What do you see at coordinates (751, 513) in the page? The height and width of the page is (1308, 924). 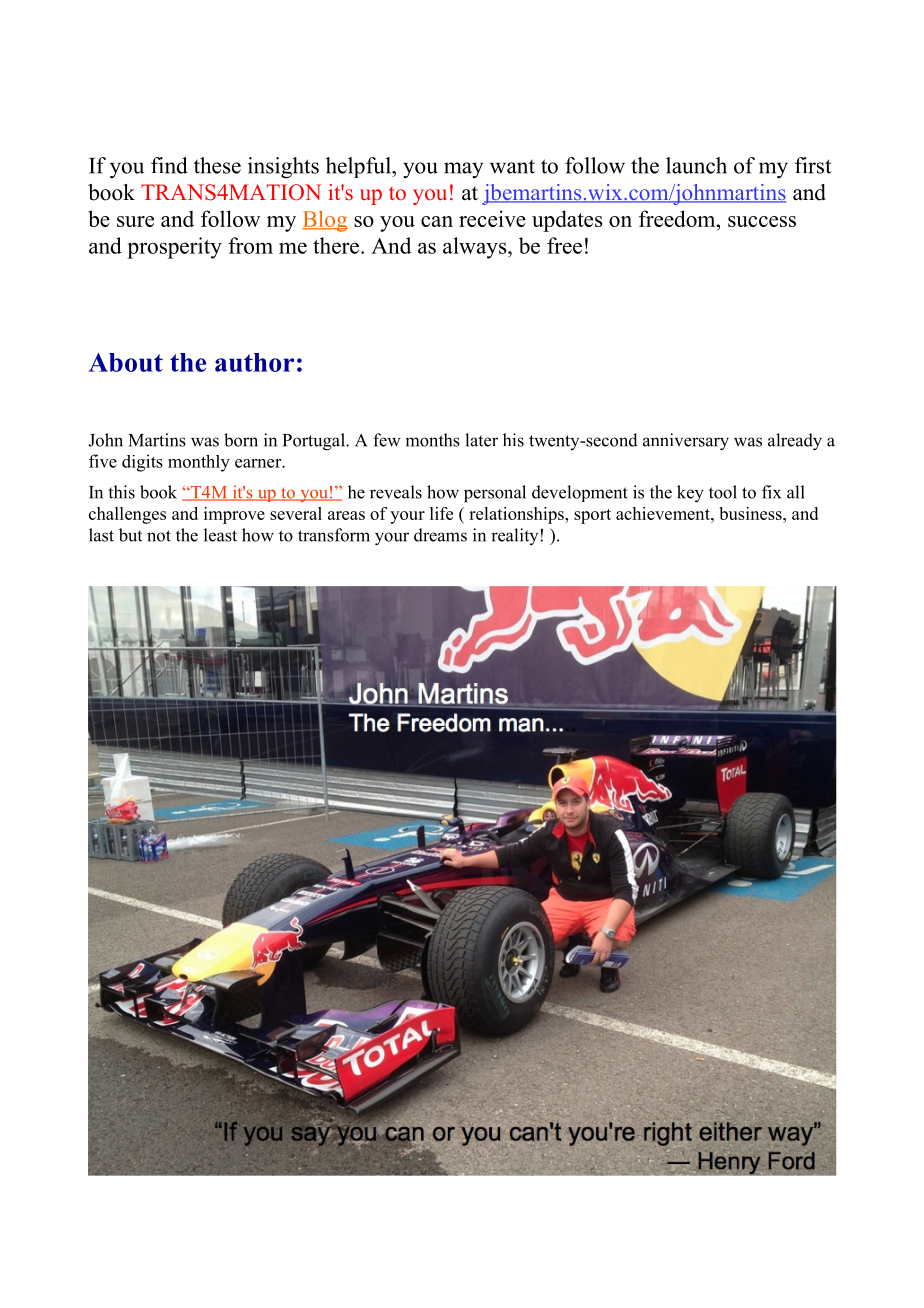 I see `business` at bounding box center [751, 513].
